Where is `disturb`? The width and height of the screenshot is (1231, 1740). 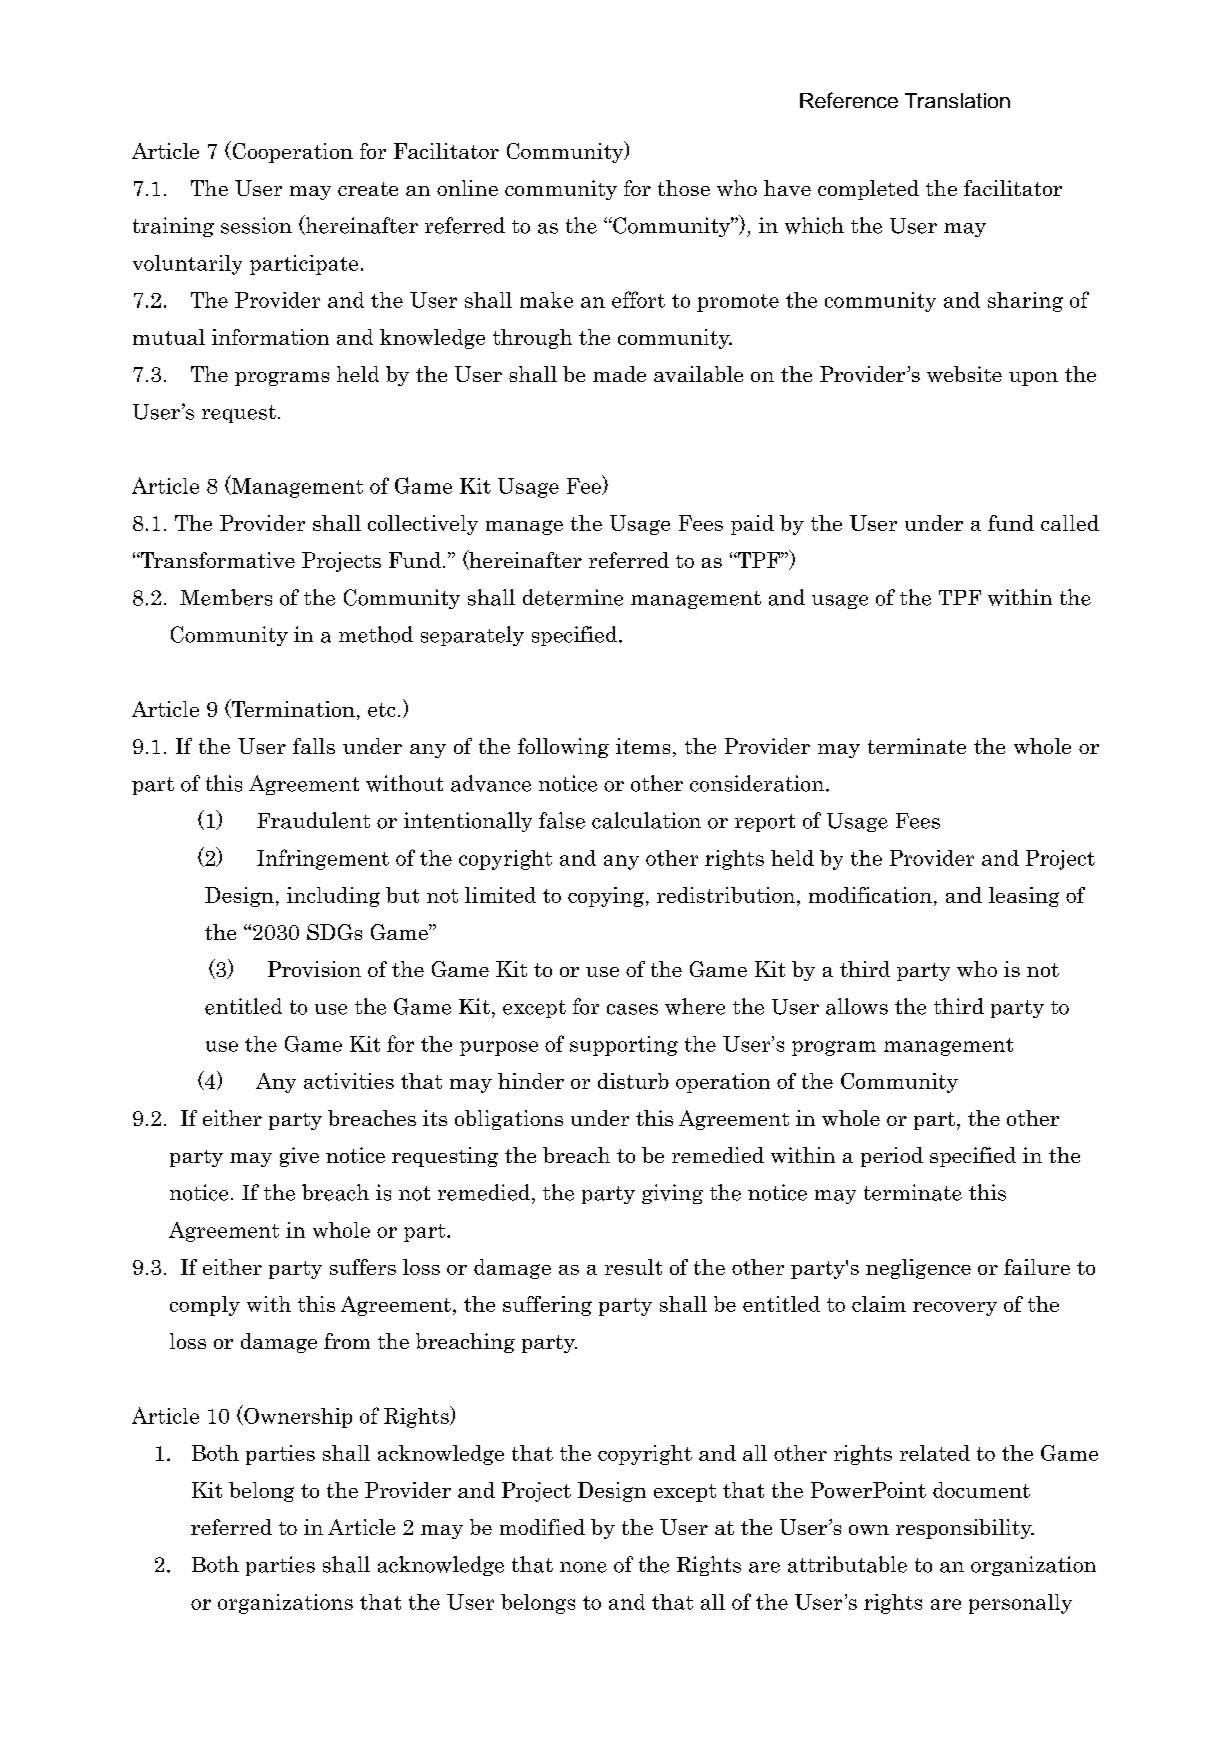
disturb is located at coordinates (633, 1081).
